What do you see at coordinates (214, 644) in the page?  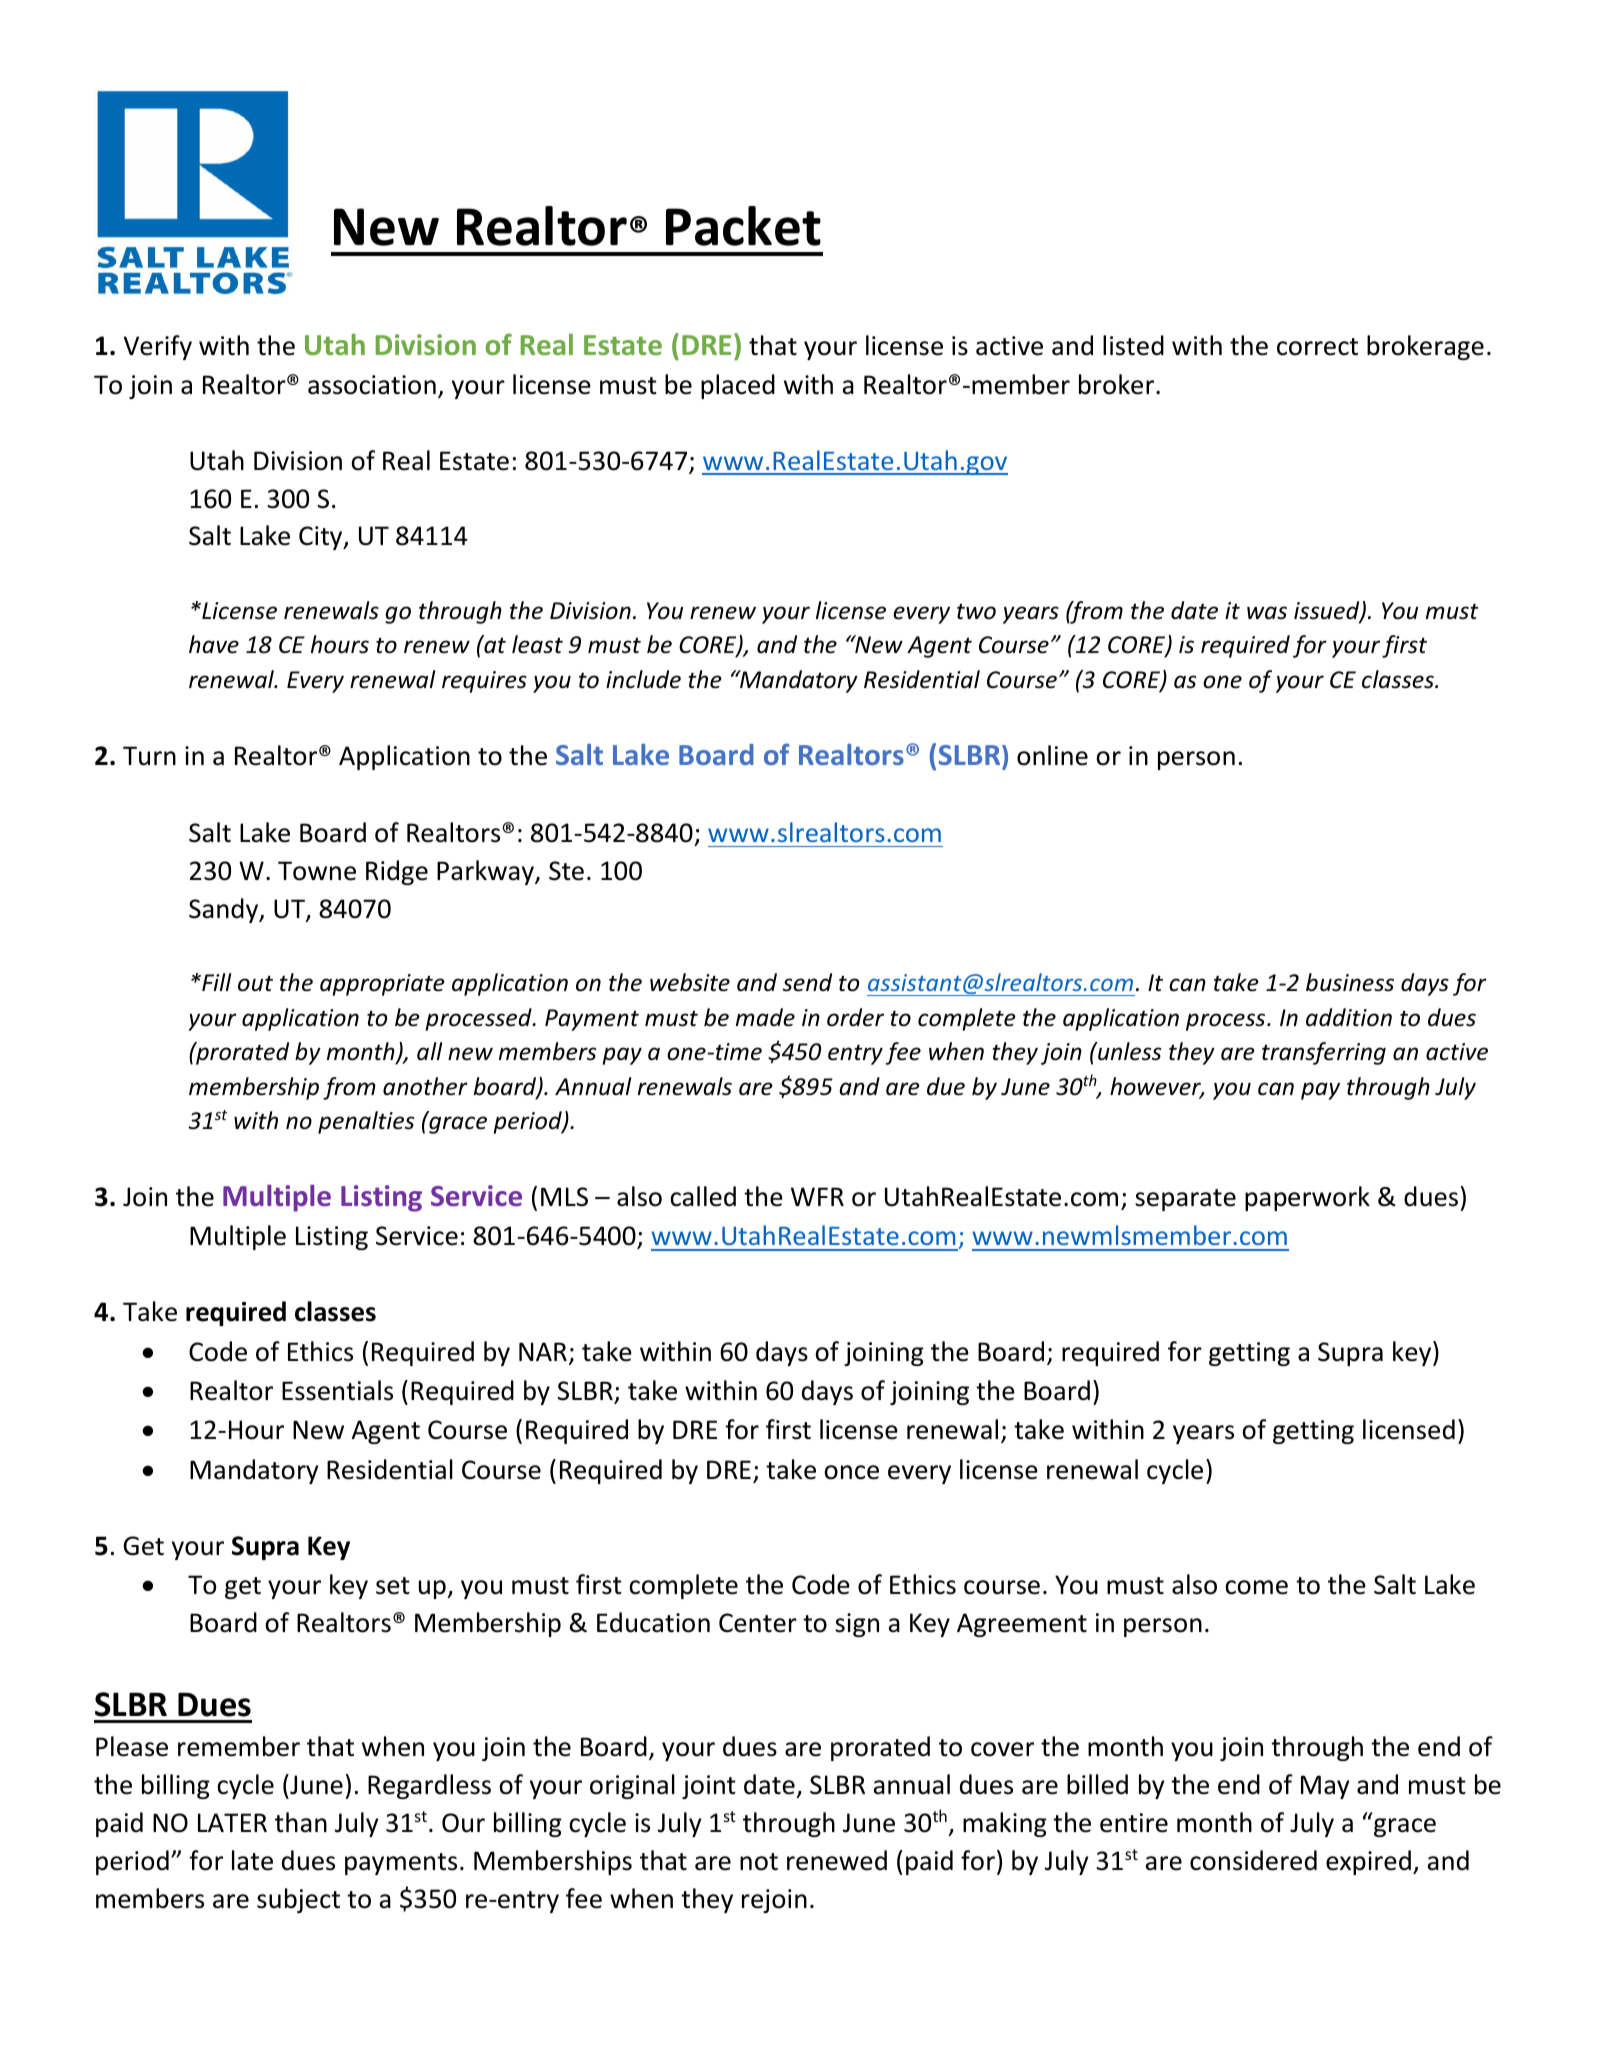 I see `have` at bounding box center [214, 644].
